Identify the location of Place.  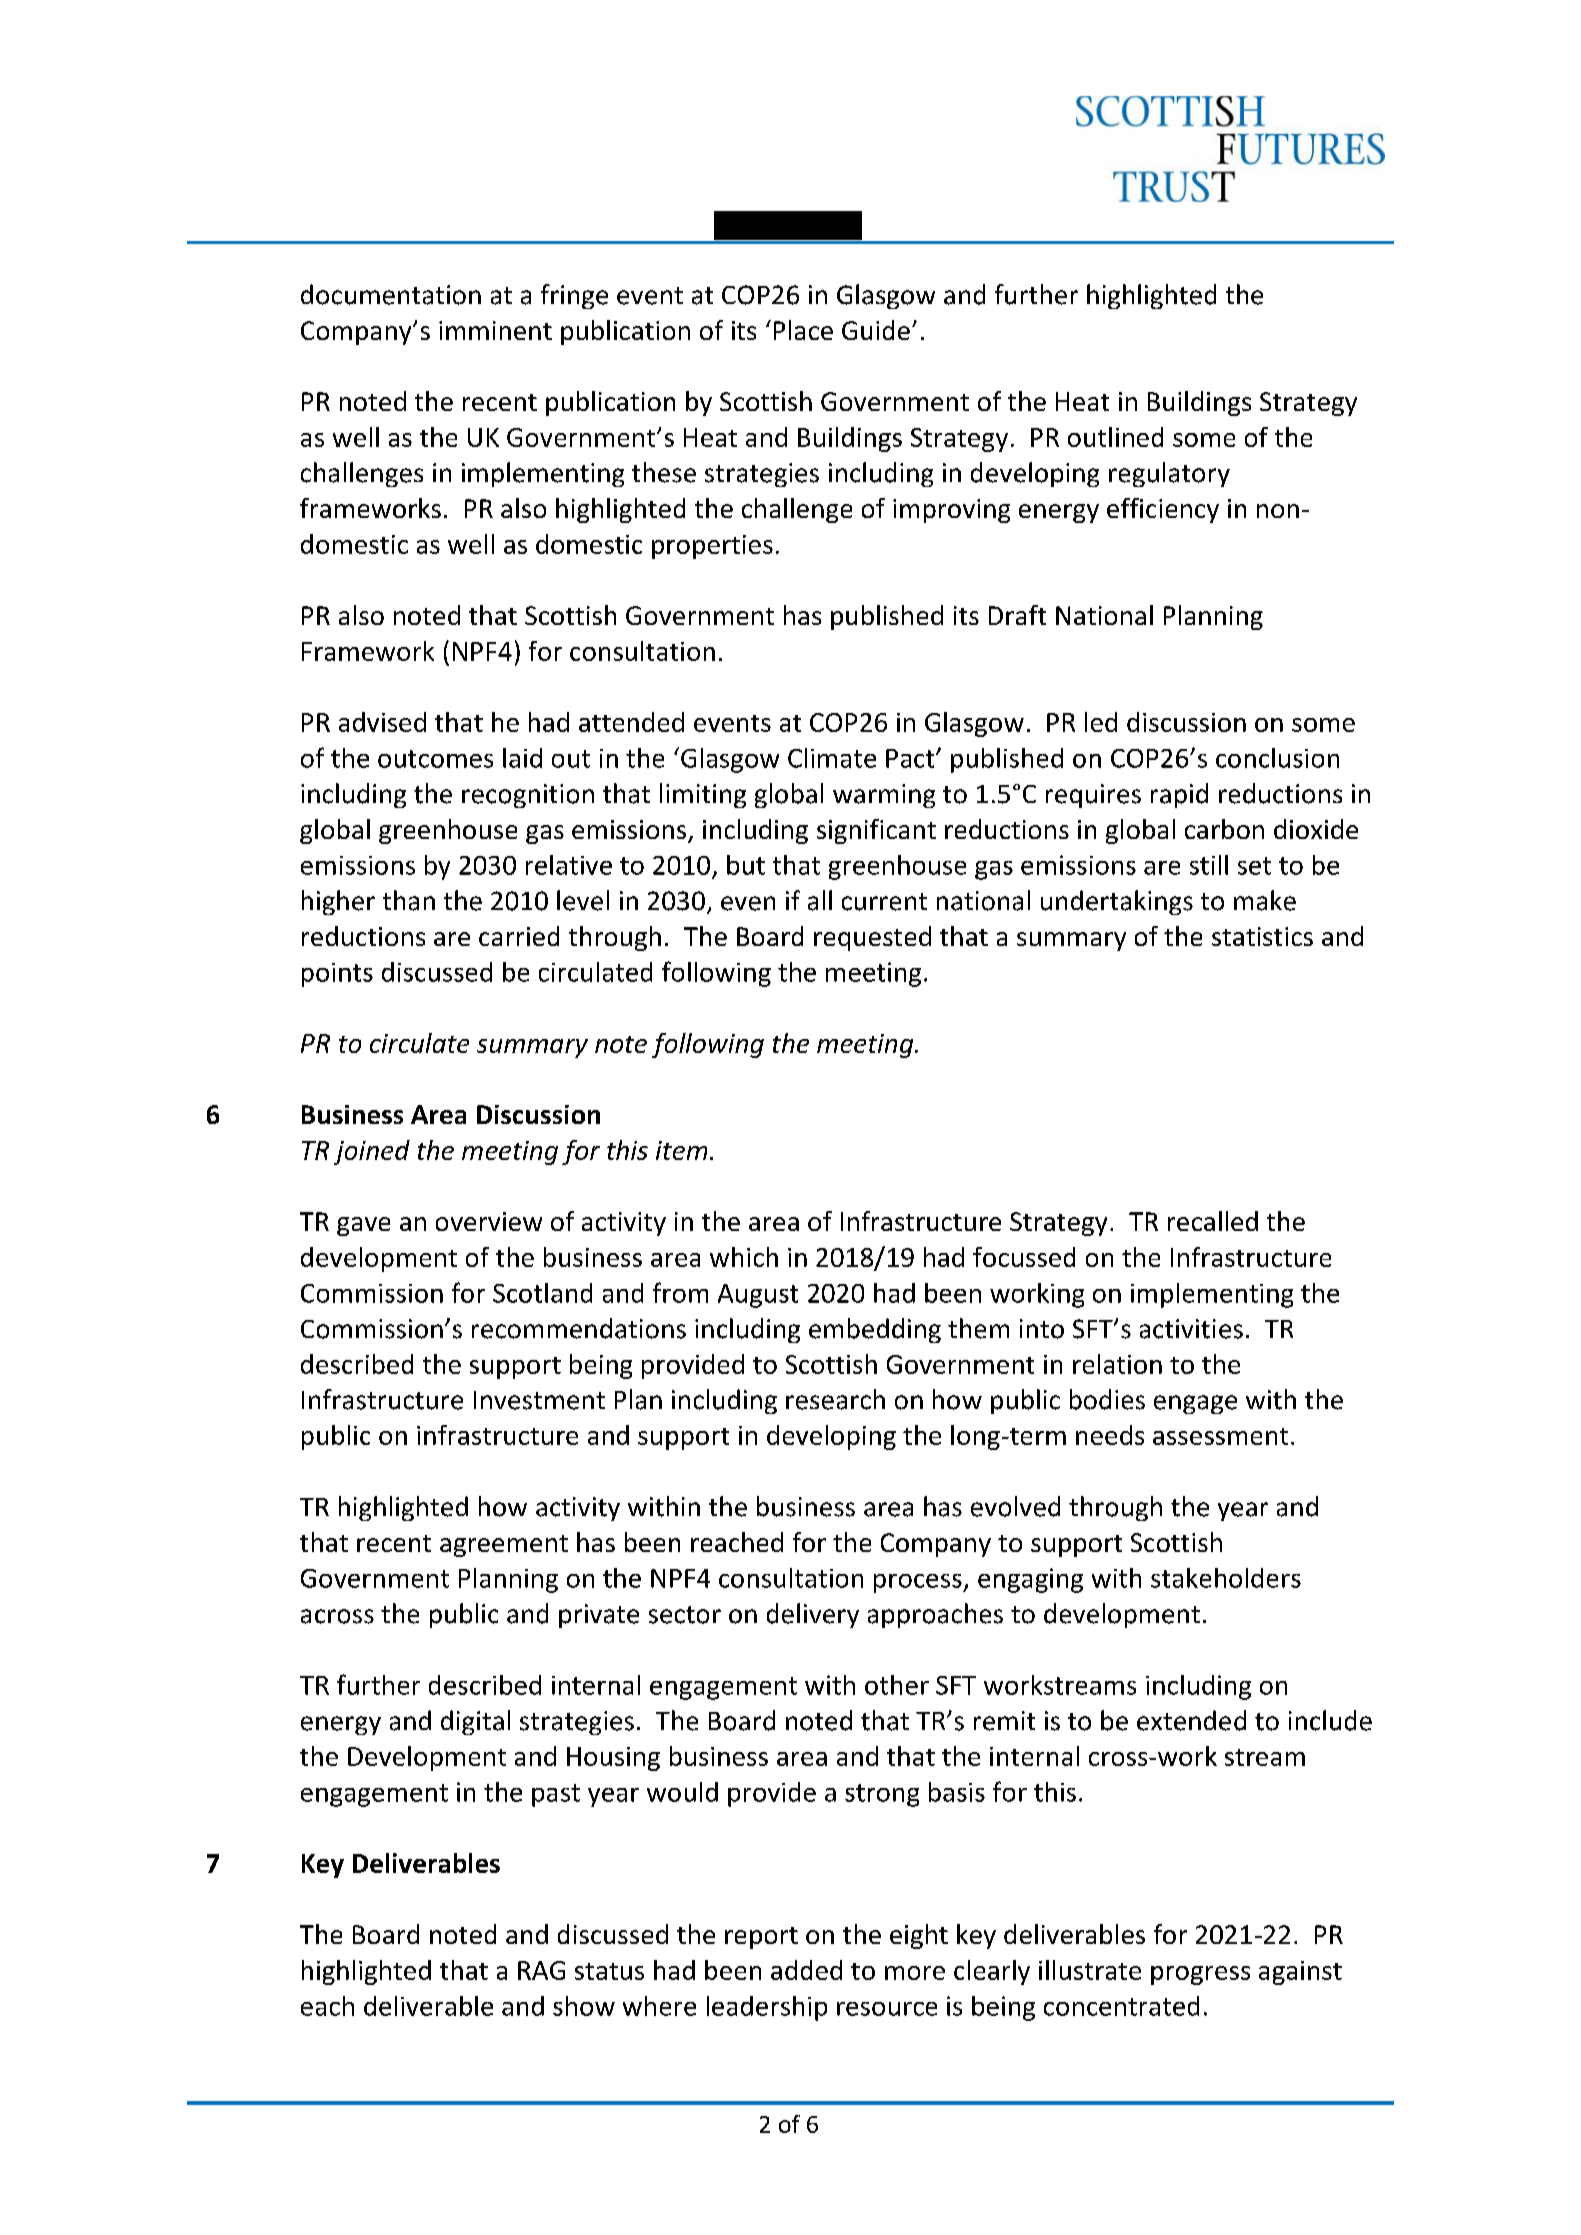
(803, 330).
